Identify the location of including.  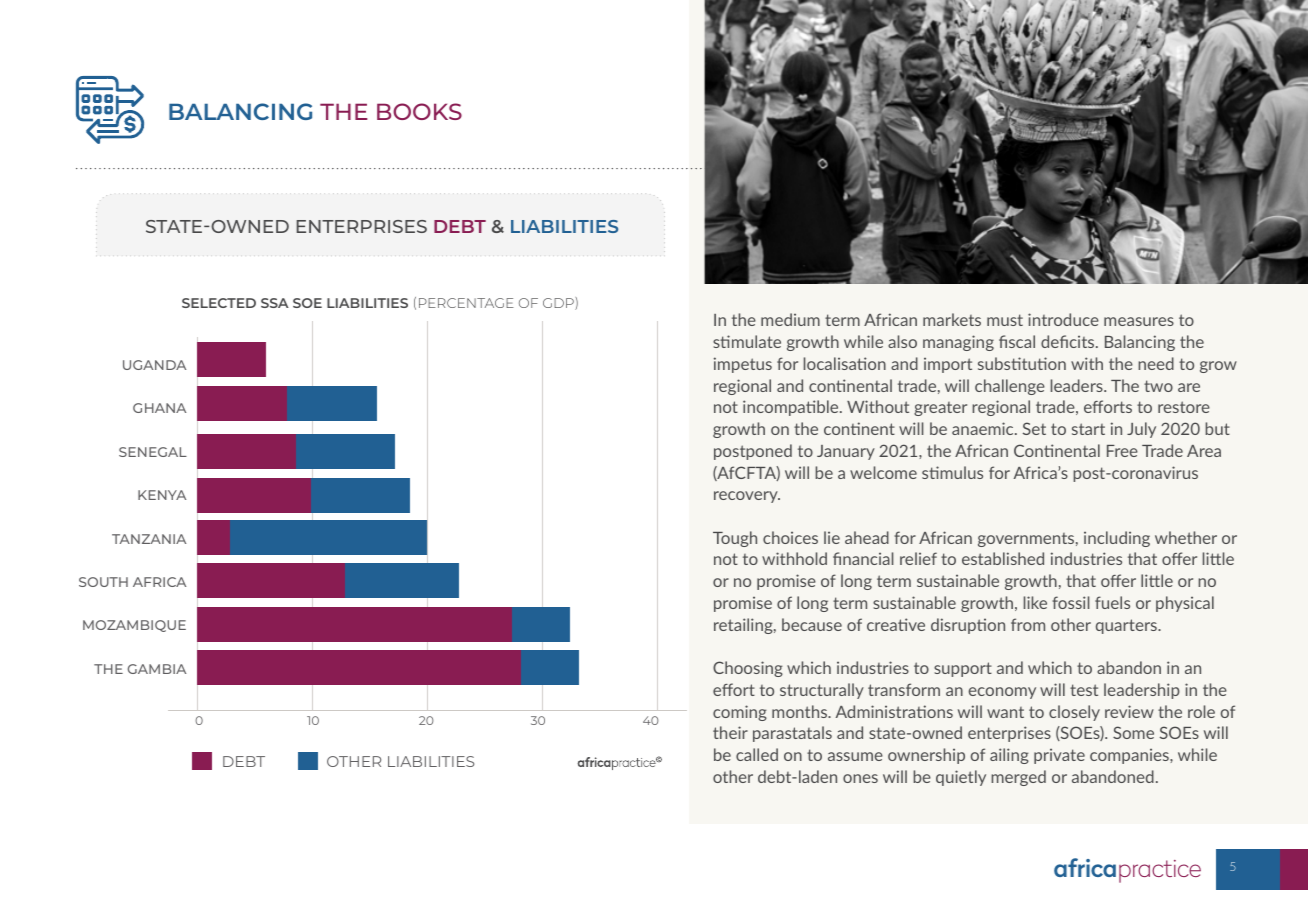
(1117, 539).
